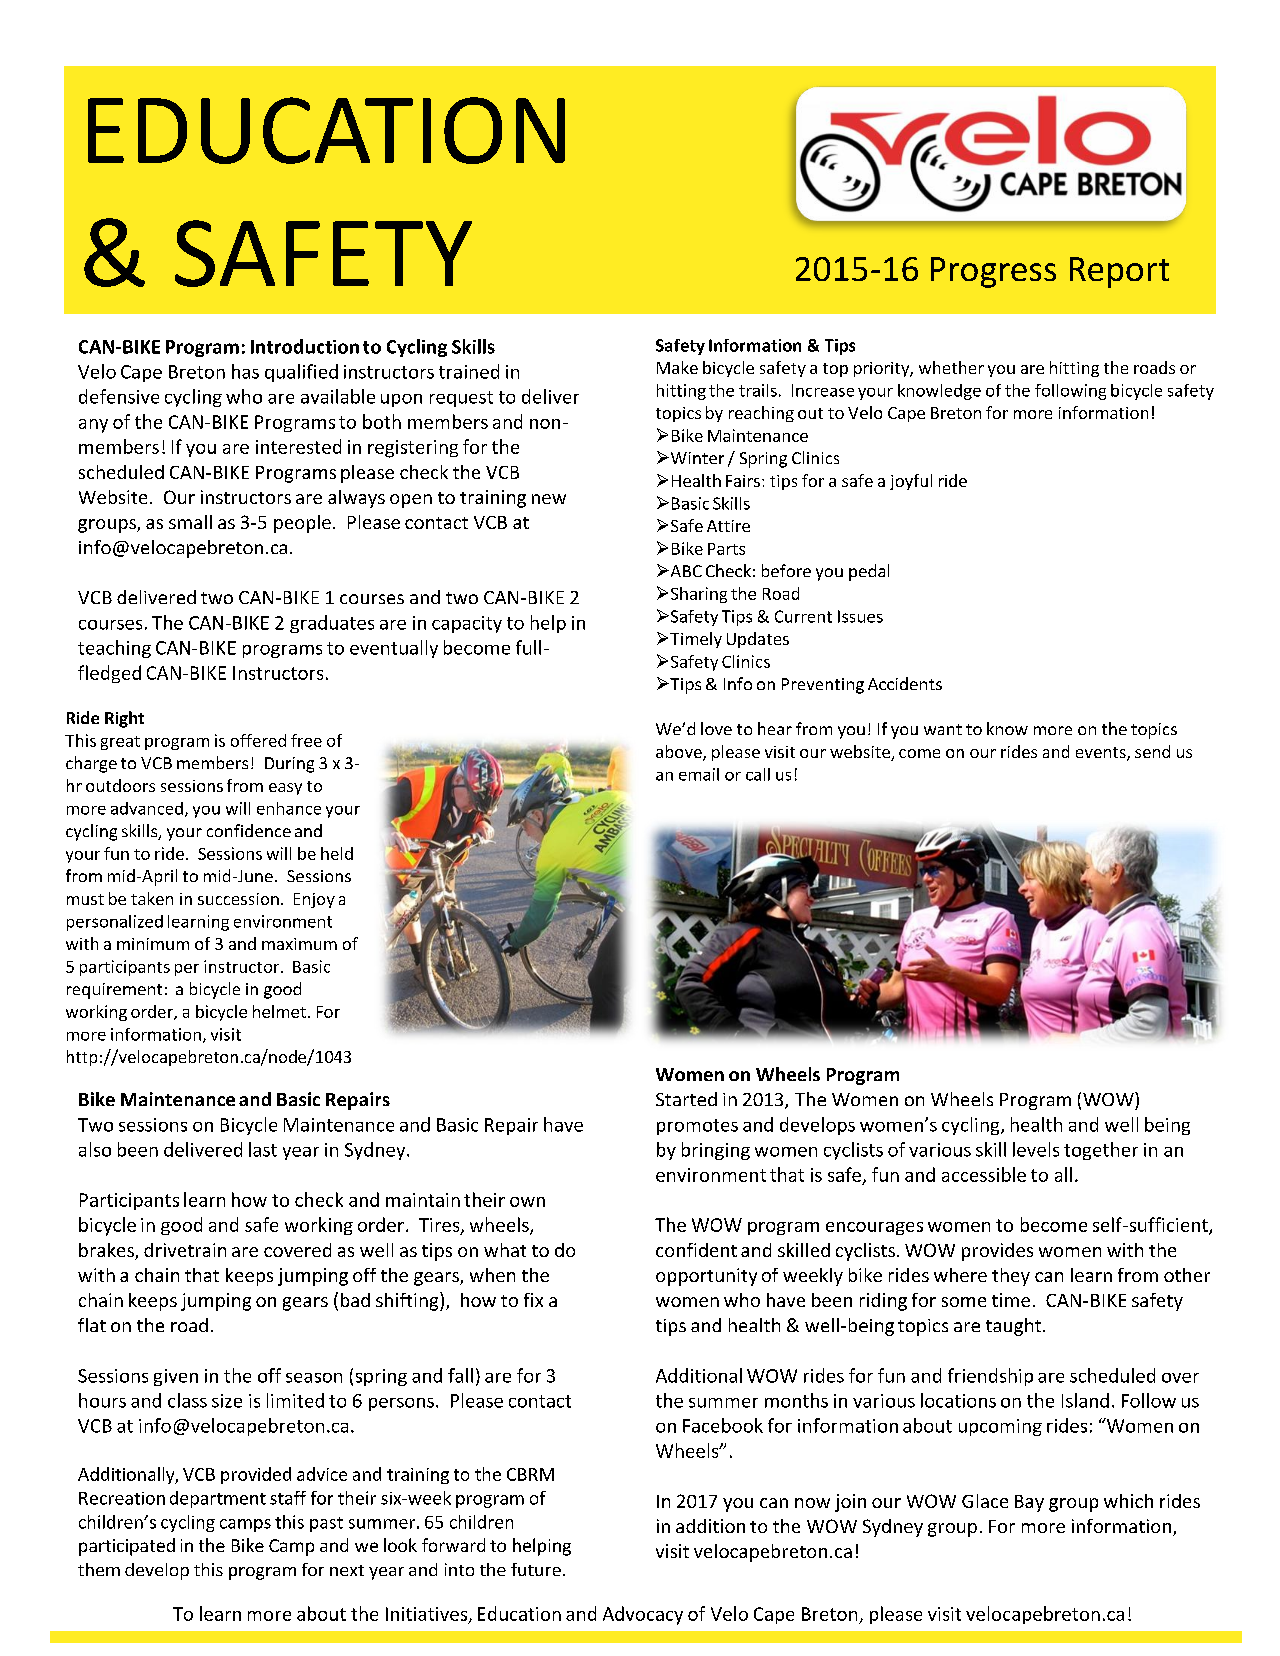 The width and height of the image is (1280, 1656). I want to click on has, so click(245, 371).
